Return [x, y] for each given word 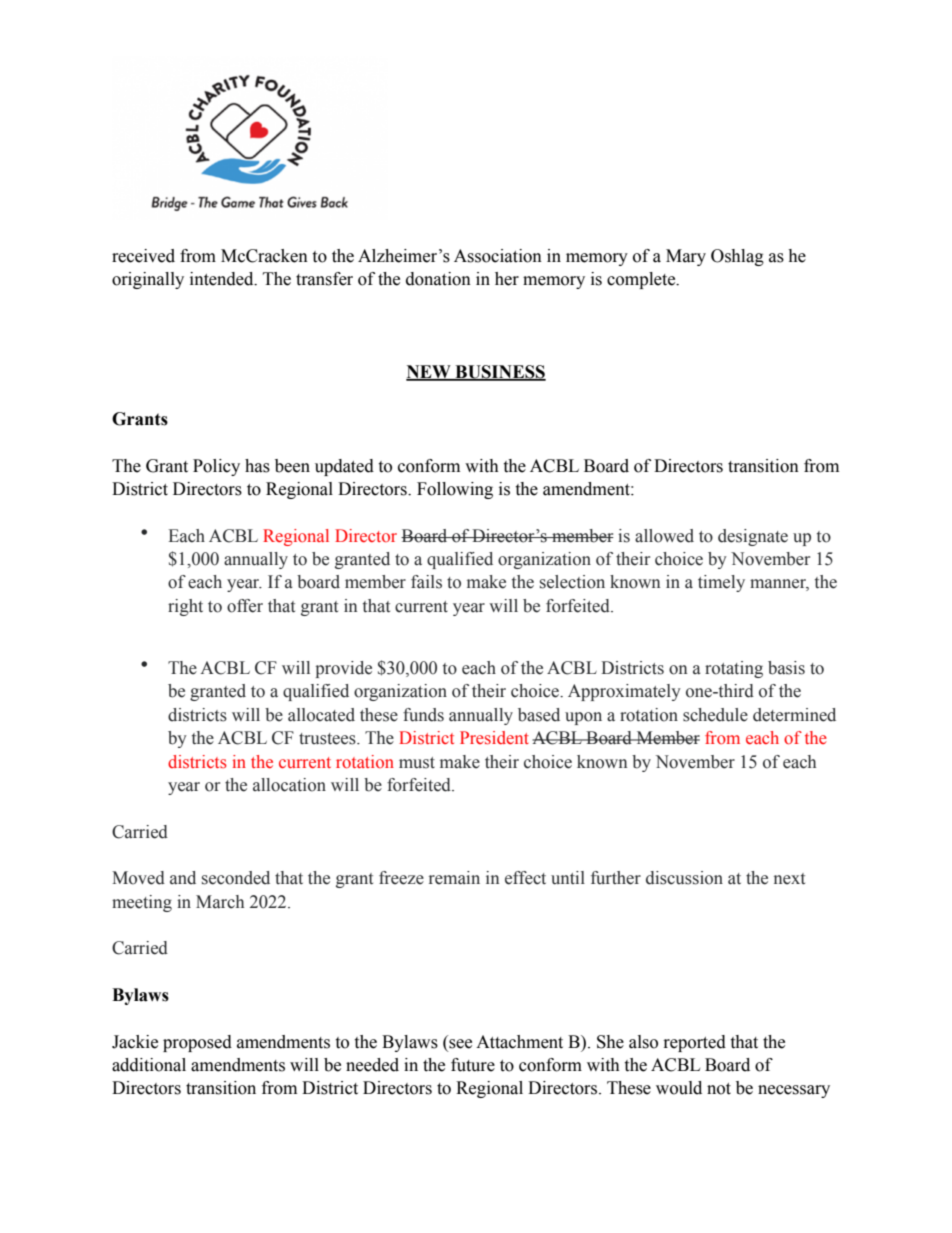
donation [438, 279]
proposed [197, 1043]
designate [753, 537]
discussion [684, 878]
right [185, 607]
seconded [236, 878]
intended [223, 279]
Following [455, 490]
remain [454, 878]
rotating [734, 669]
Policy [216, 467]
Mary [686, 257]
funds [423, 715]
